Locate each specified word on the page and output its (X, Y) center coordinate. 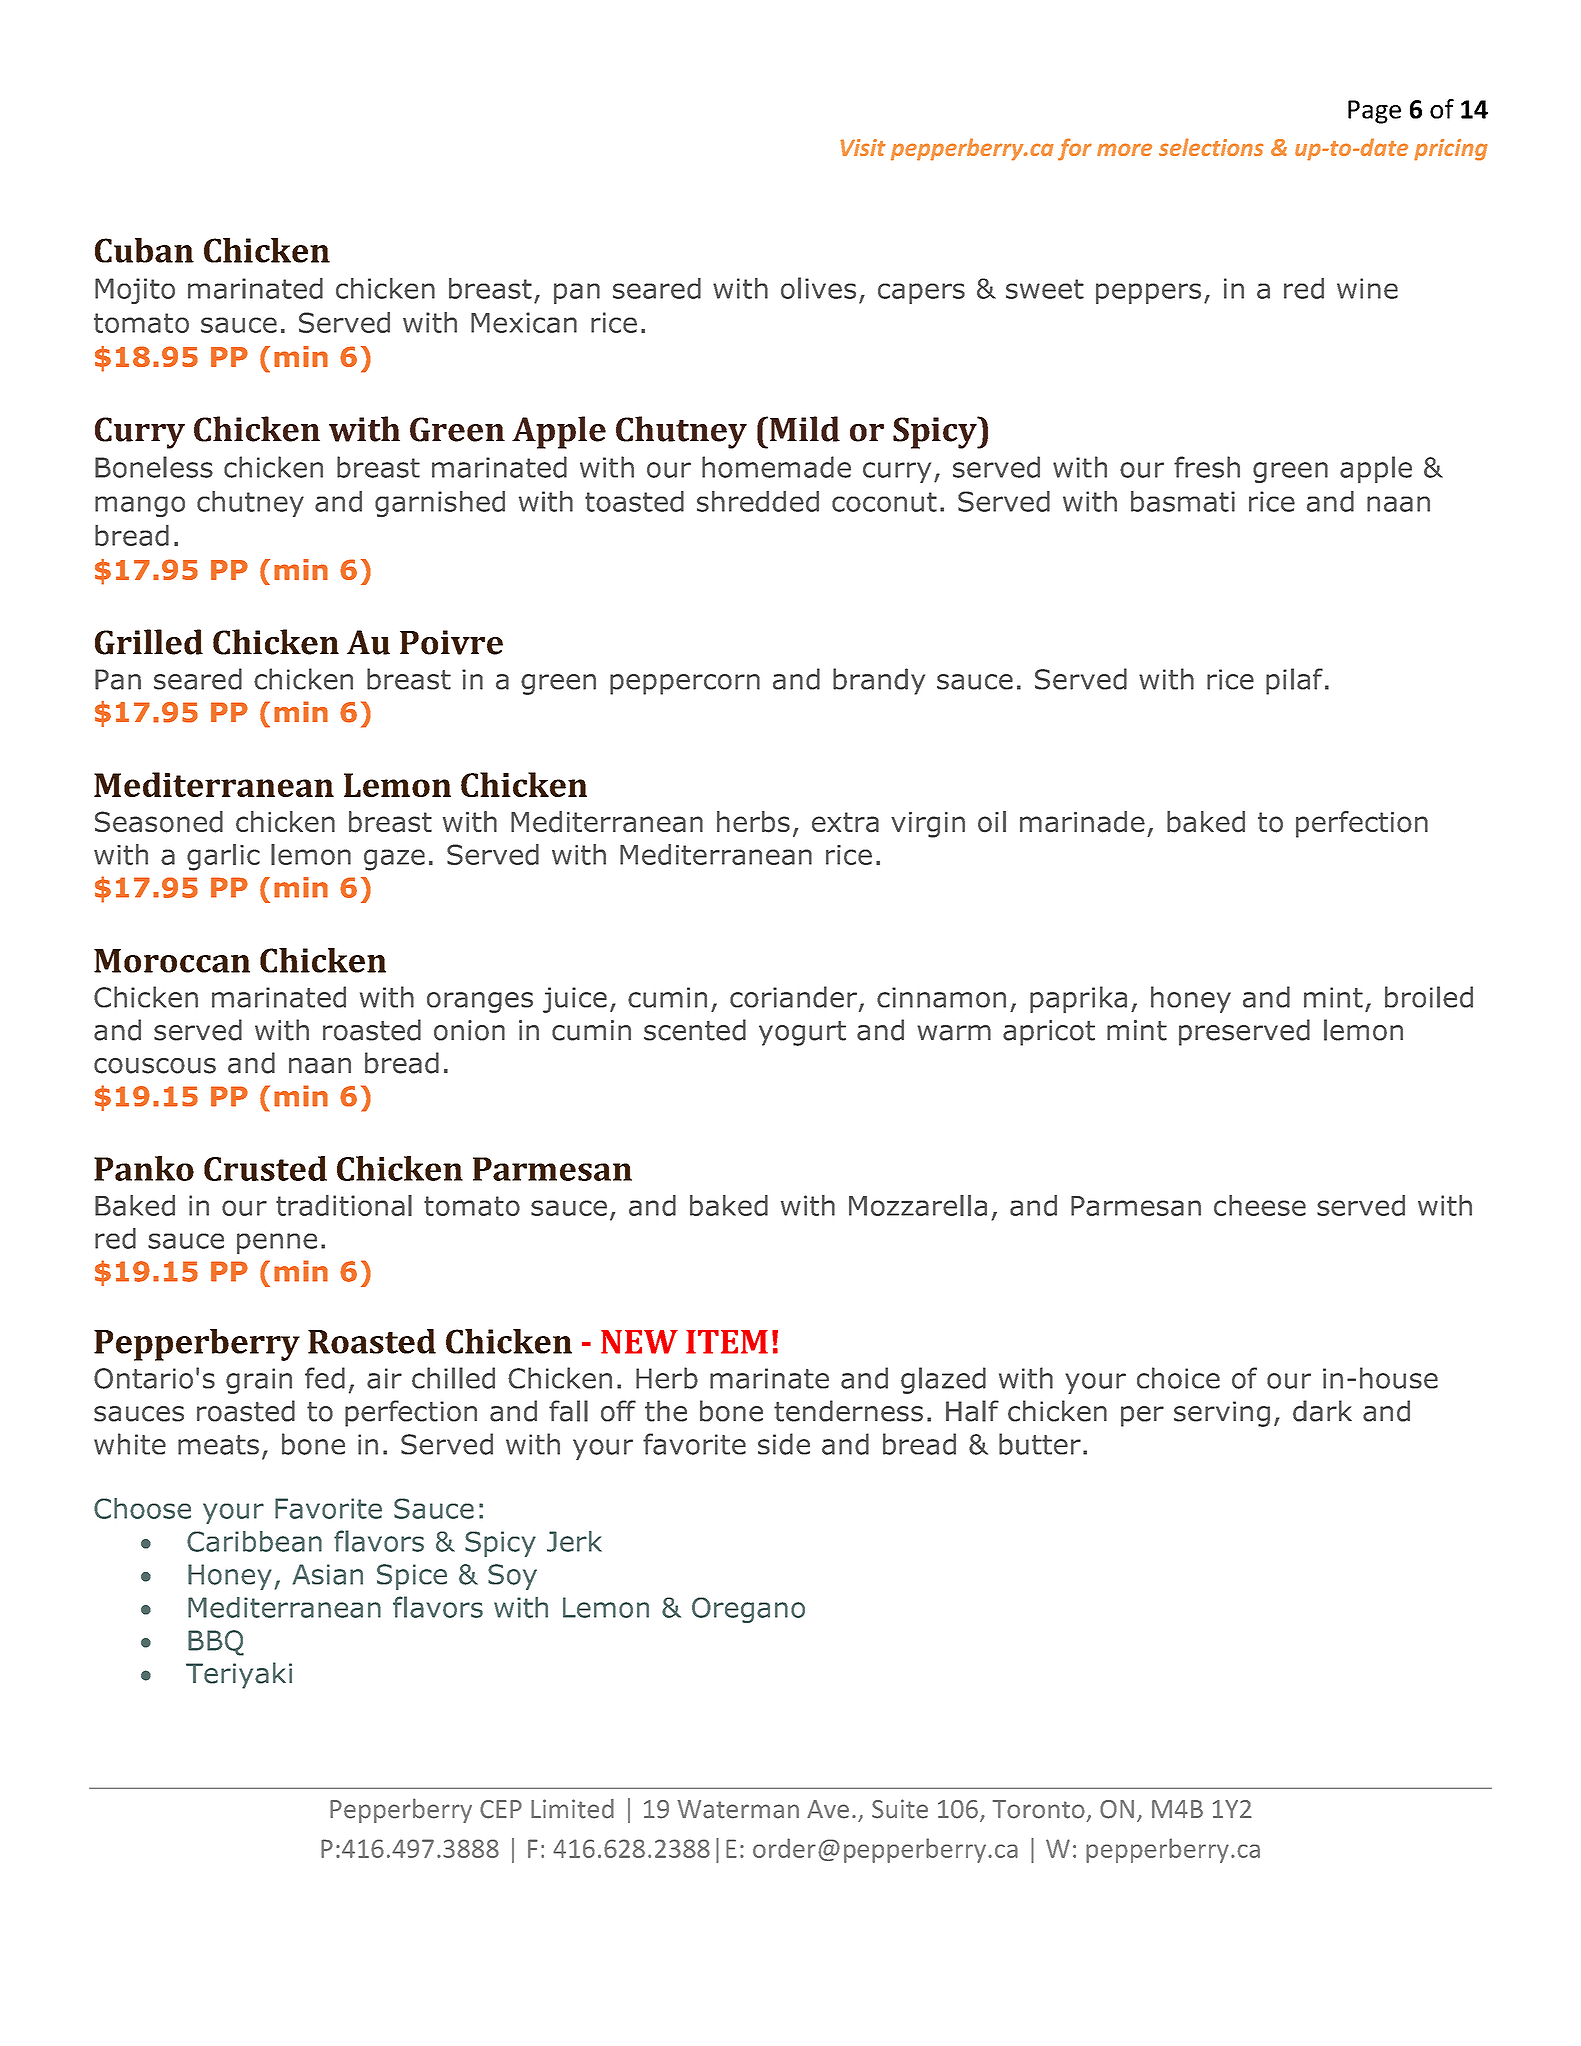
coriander (793, 997)
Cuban (144, 250)
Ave (828, 1809)
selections (1211, 147)
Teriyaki (239, 1675)
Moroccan (172, 961)
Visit (863, 147)
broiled (1429, 997)
